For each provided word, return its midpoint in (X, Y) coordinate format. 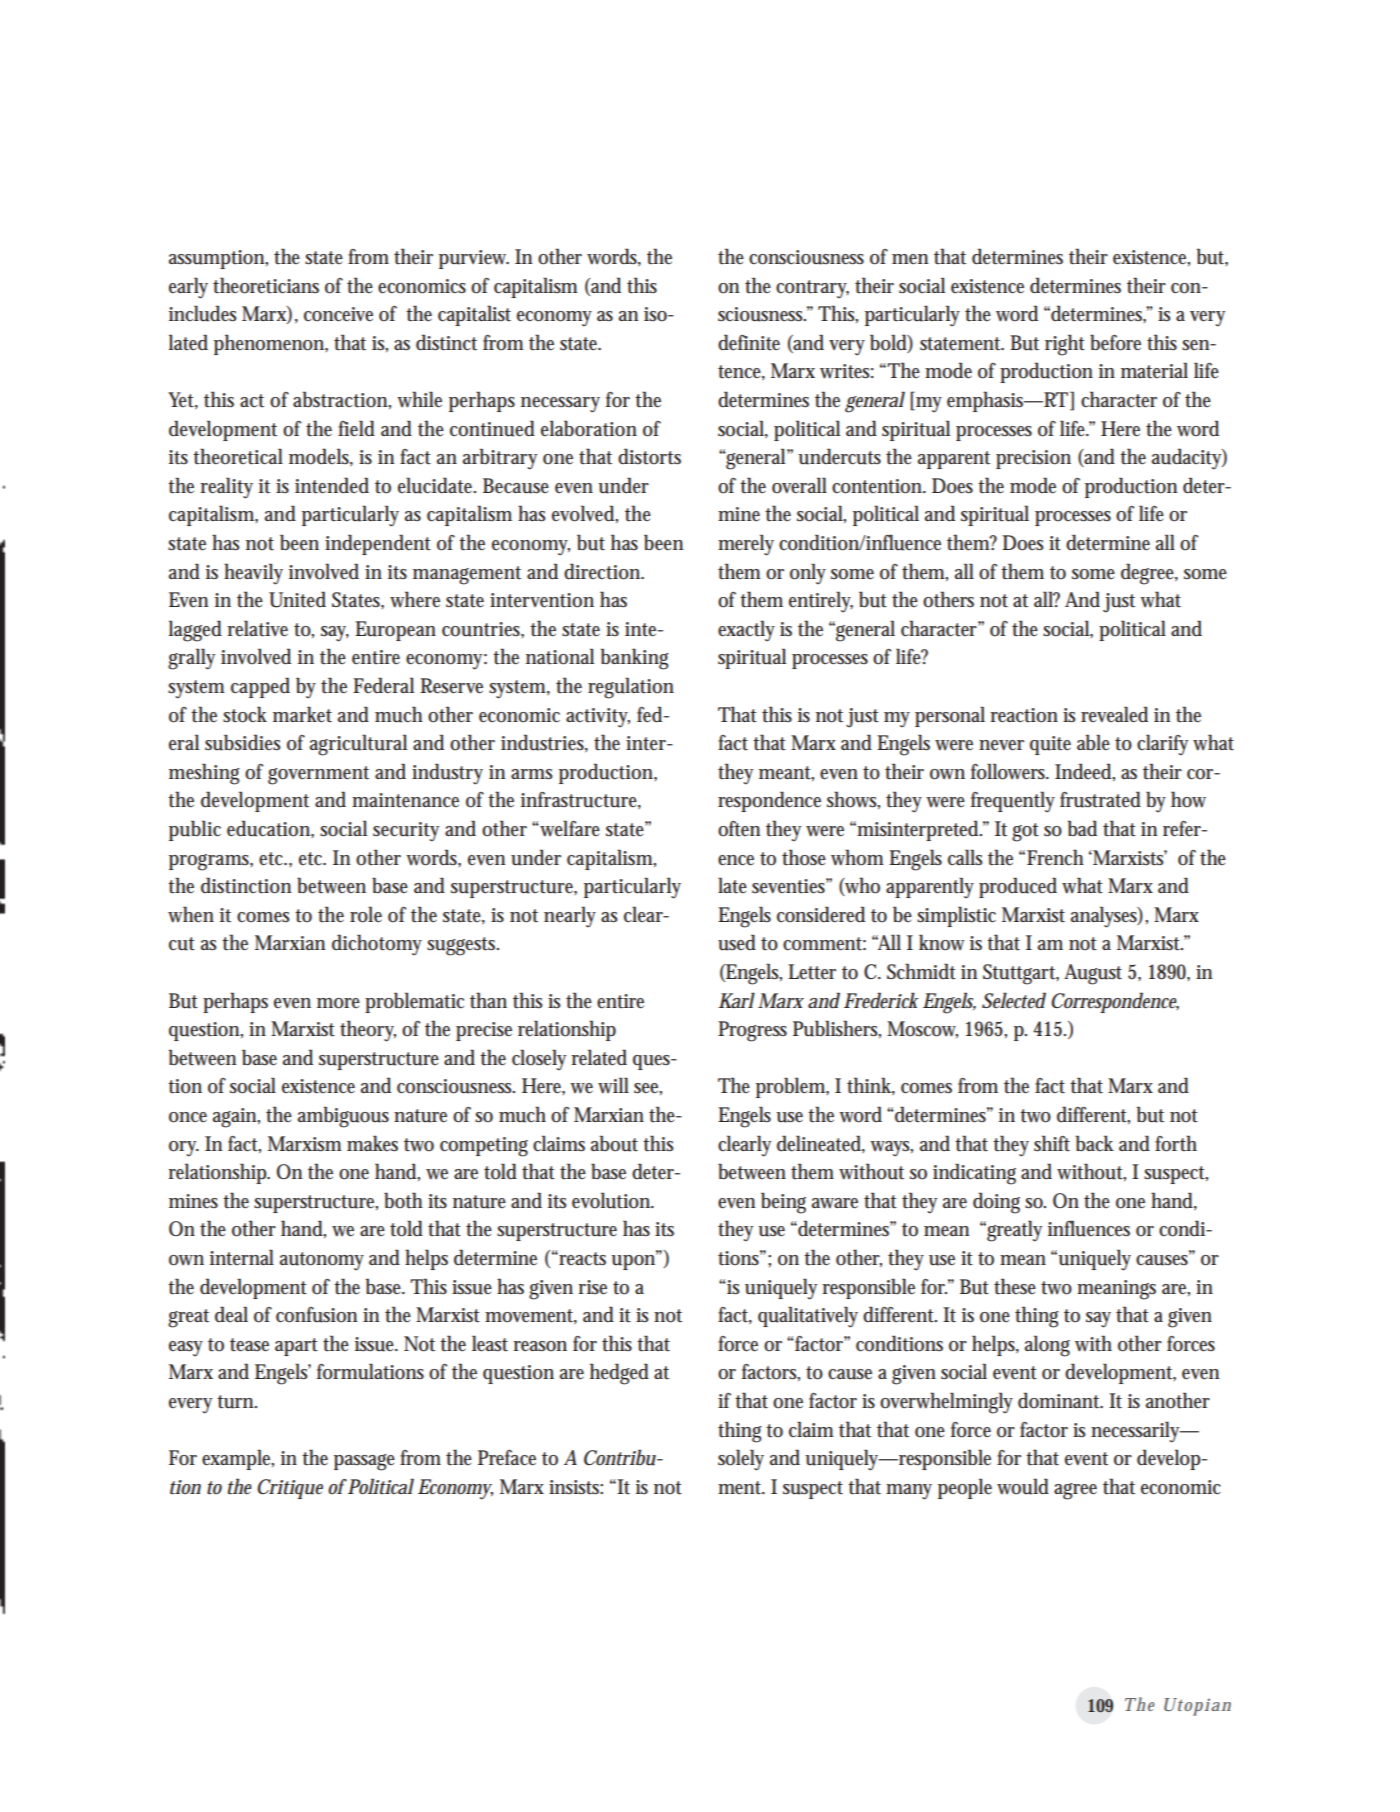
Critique (290, 1489)
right (1065, 345)
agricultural (358, 745)
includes (203, 313)
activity (598, 718)
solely (741, 1460)
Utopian (1197, 1707)
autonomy (322, 1261)
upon (635, 1261)
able (1093, 742)
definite (749, 342)
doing (996, 1203)
